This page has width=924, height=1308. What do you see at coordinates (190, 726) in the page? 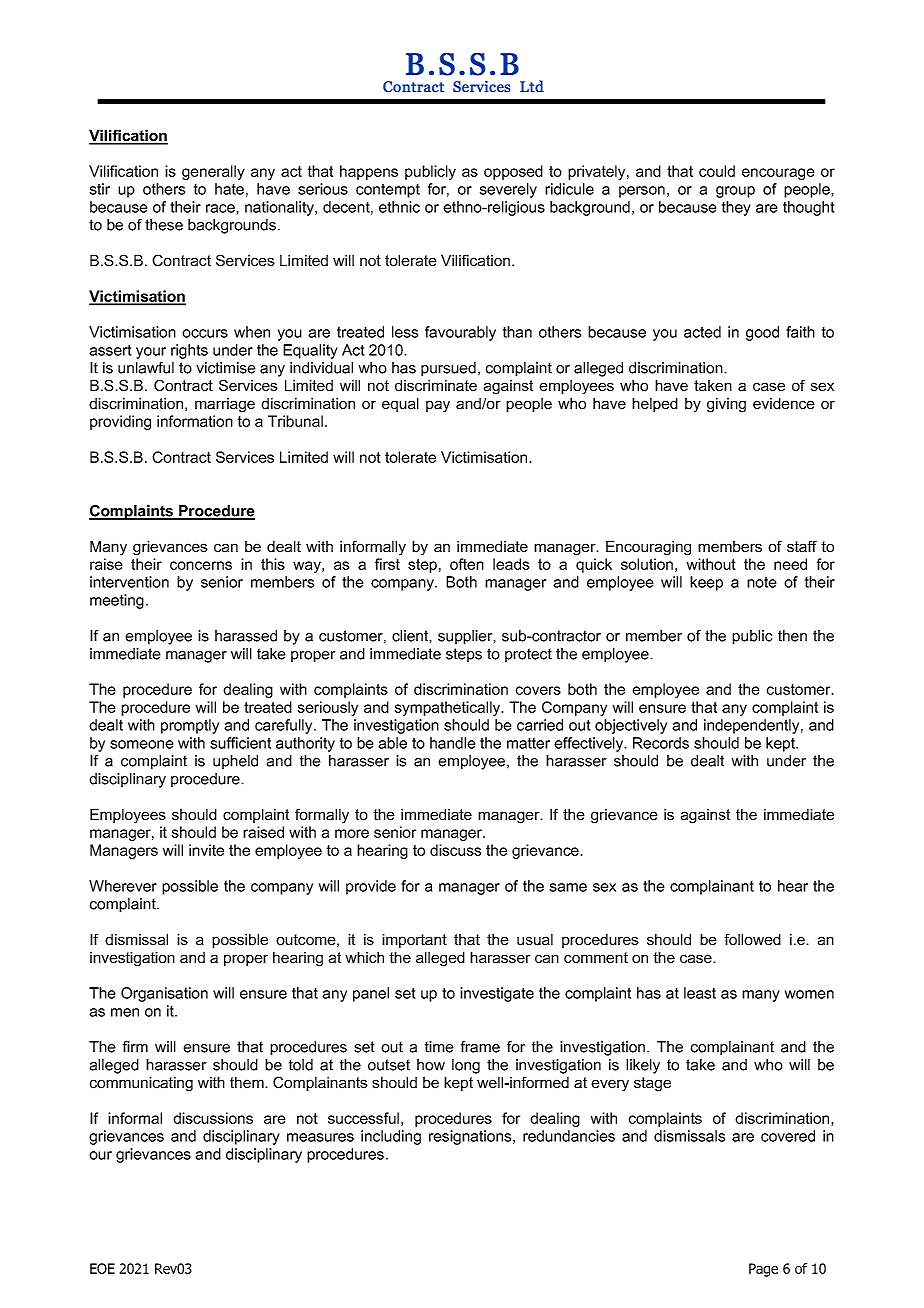
I see `promptly` at bounding box center [190, 726].
